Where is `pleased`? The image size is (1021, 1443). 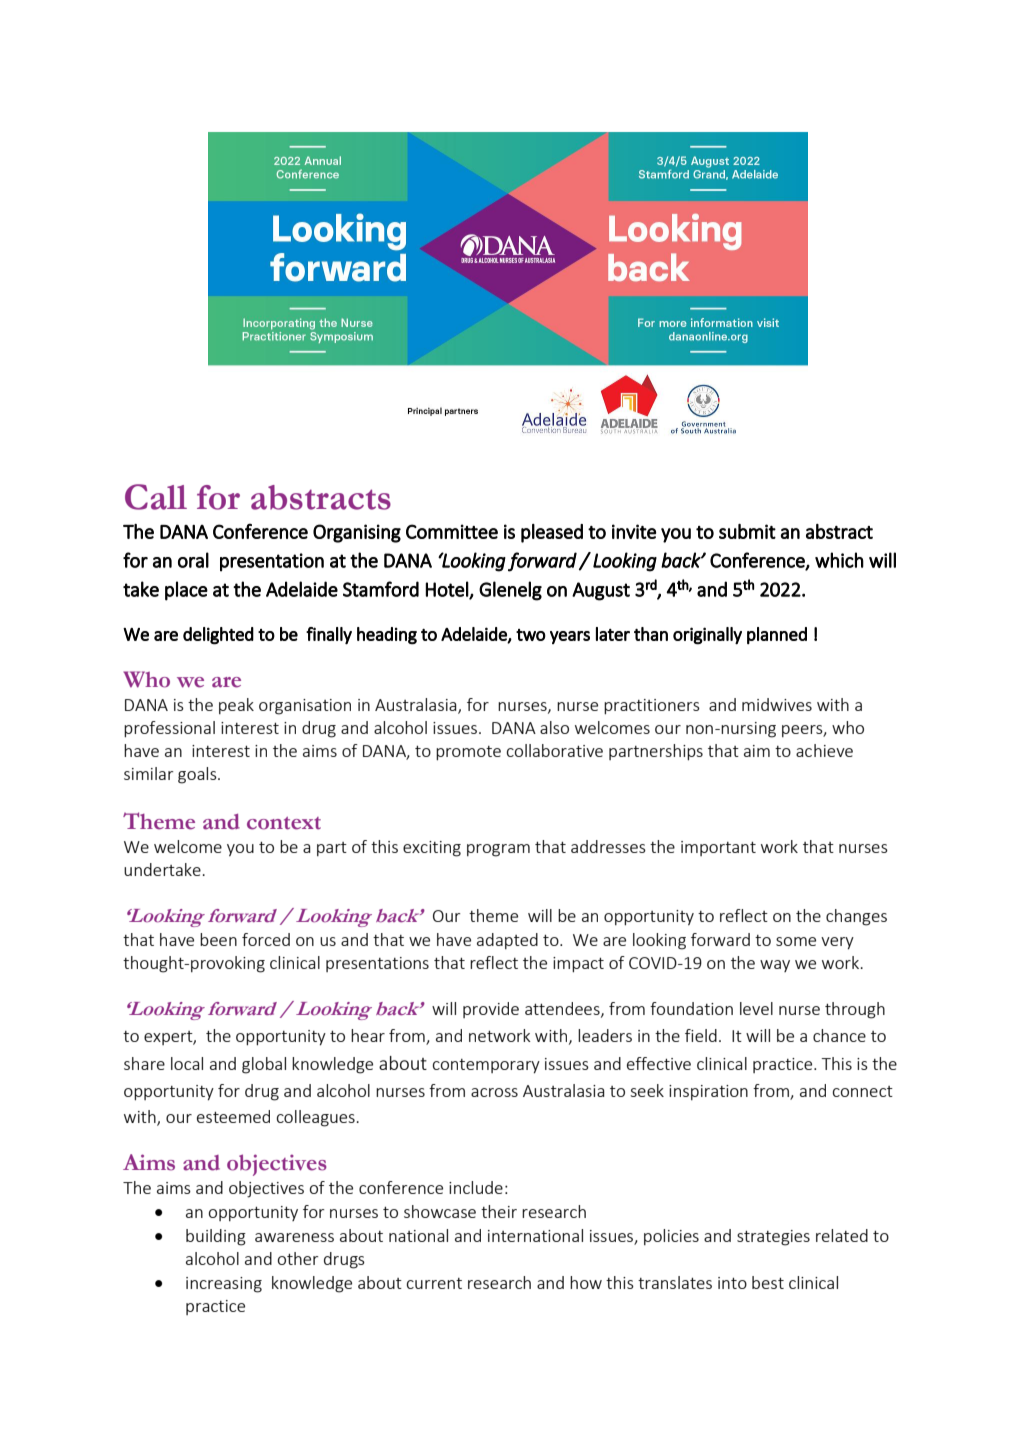
pleased is located at coordinates (552, 533).
